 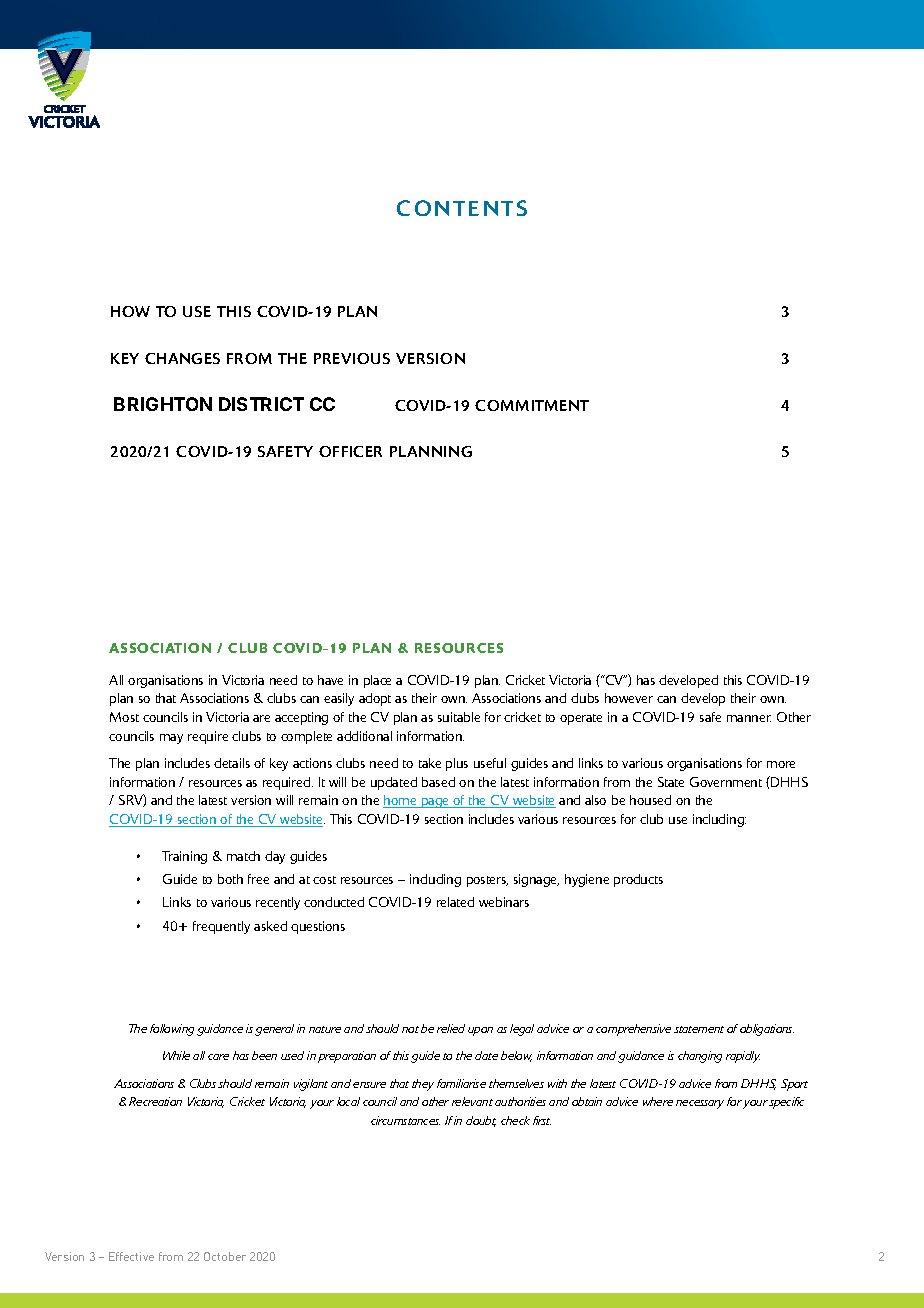 I want to click on COMMITMENT, so click(x=532, y=405).
